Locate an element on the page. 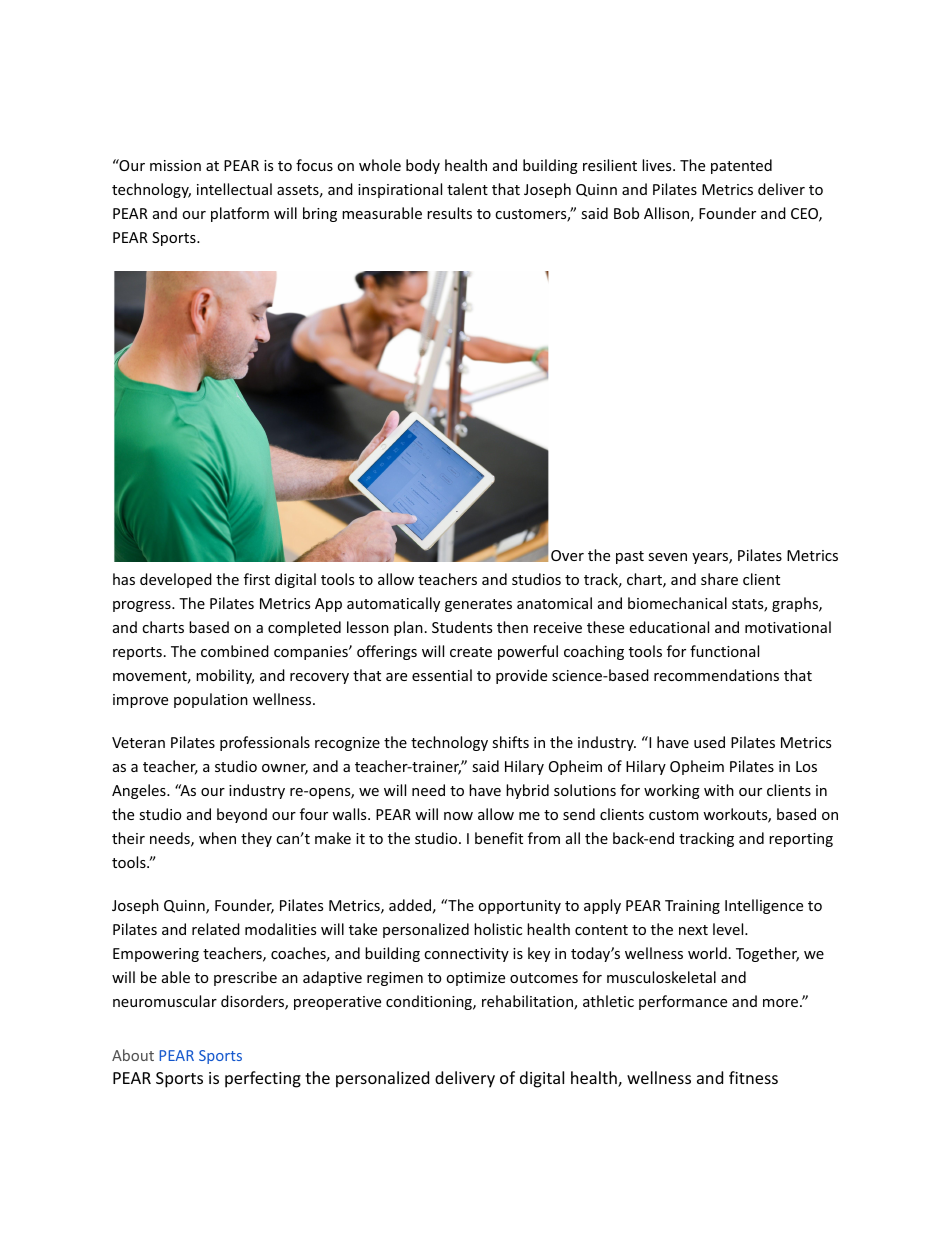 Image resolution: width=952 pixels, height=1233 pixels. developed is located at coordinates (176, 580).
